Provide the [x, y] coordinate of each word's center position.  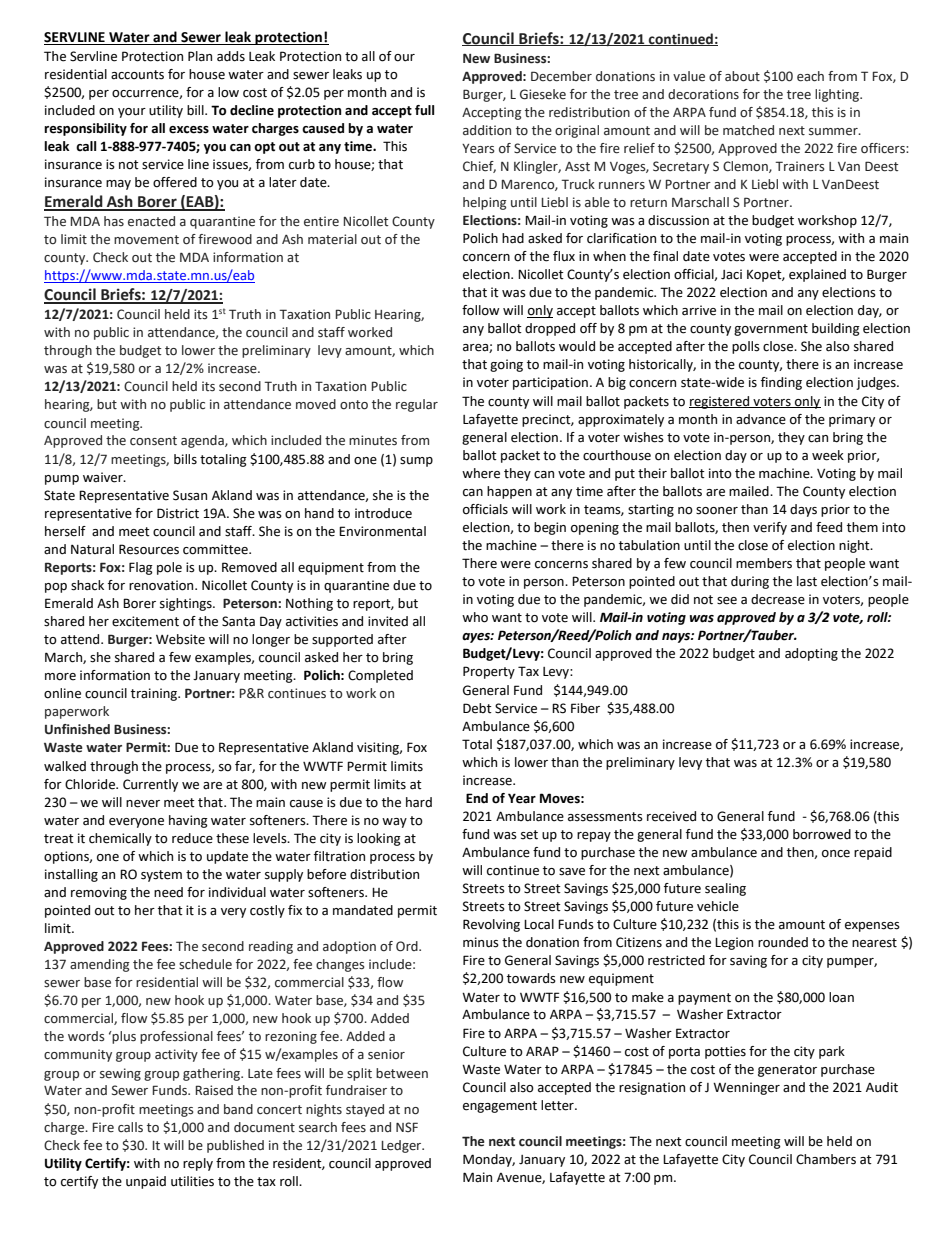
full [424, 110]
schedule [205, 964]
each [810, 76]
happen [509, 492]
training [155, 694]
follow [481, 310]
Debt [477, 708]
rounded [783, 942]
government [771, 330]
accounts [137, 75]
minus [481, 942]
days [803, 510]
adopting [811, 654]
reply [198, 1164]
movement [146, 240]
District [178, 513]
